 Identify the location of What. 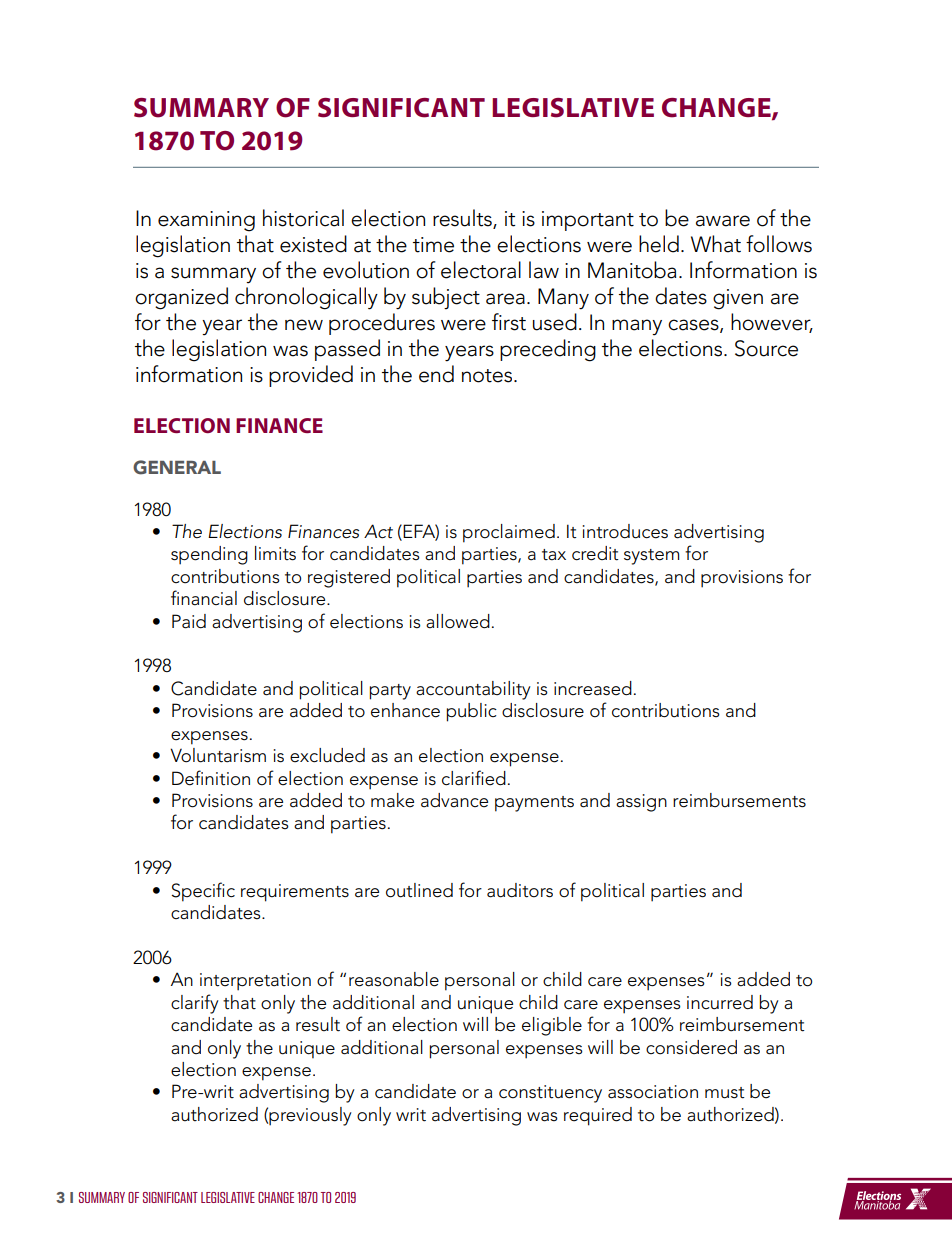
(716, 244).
